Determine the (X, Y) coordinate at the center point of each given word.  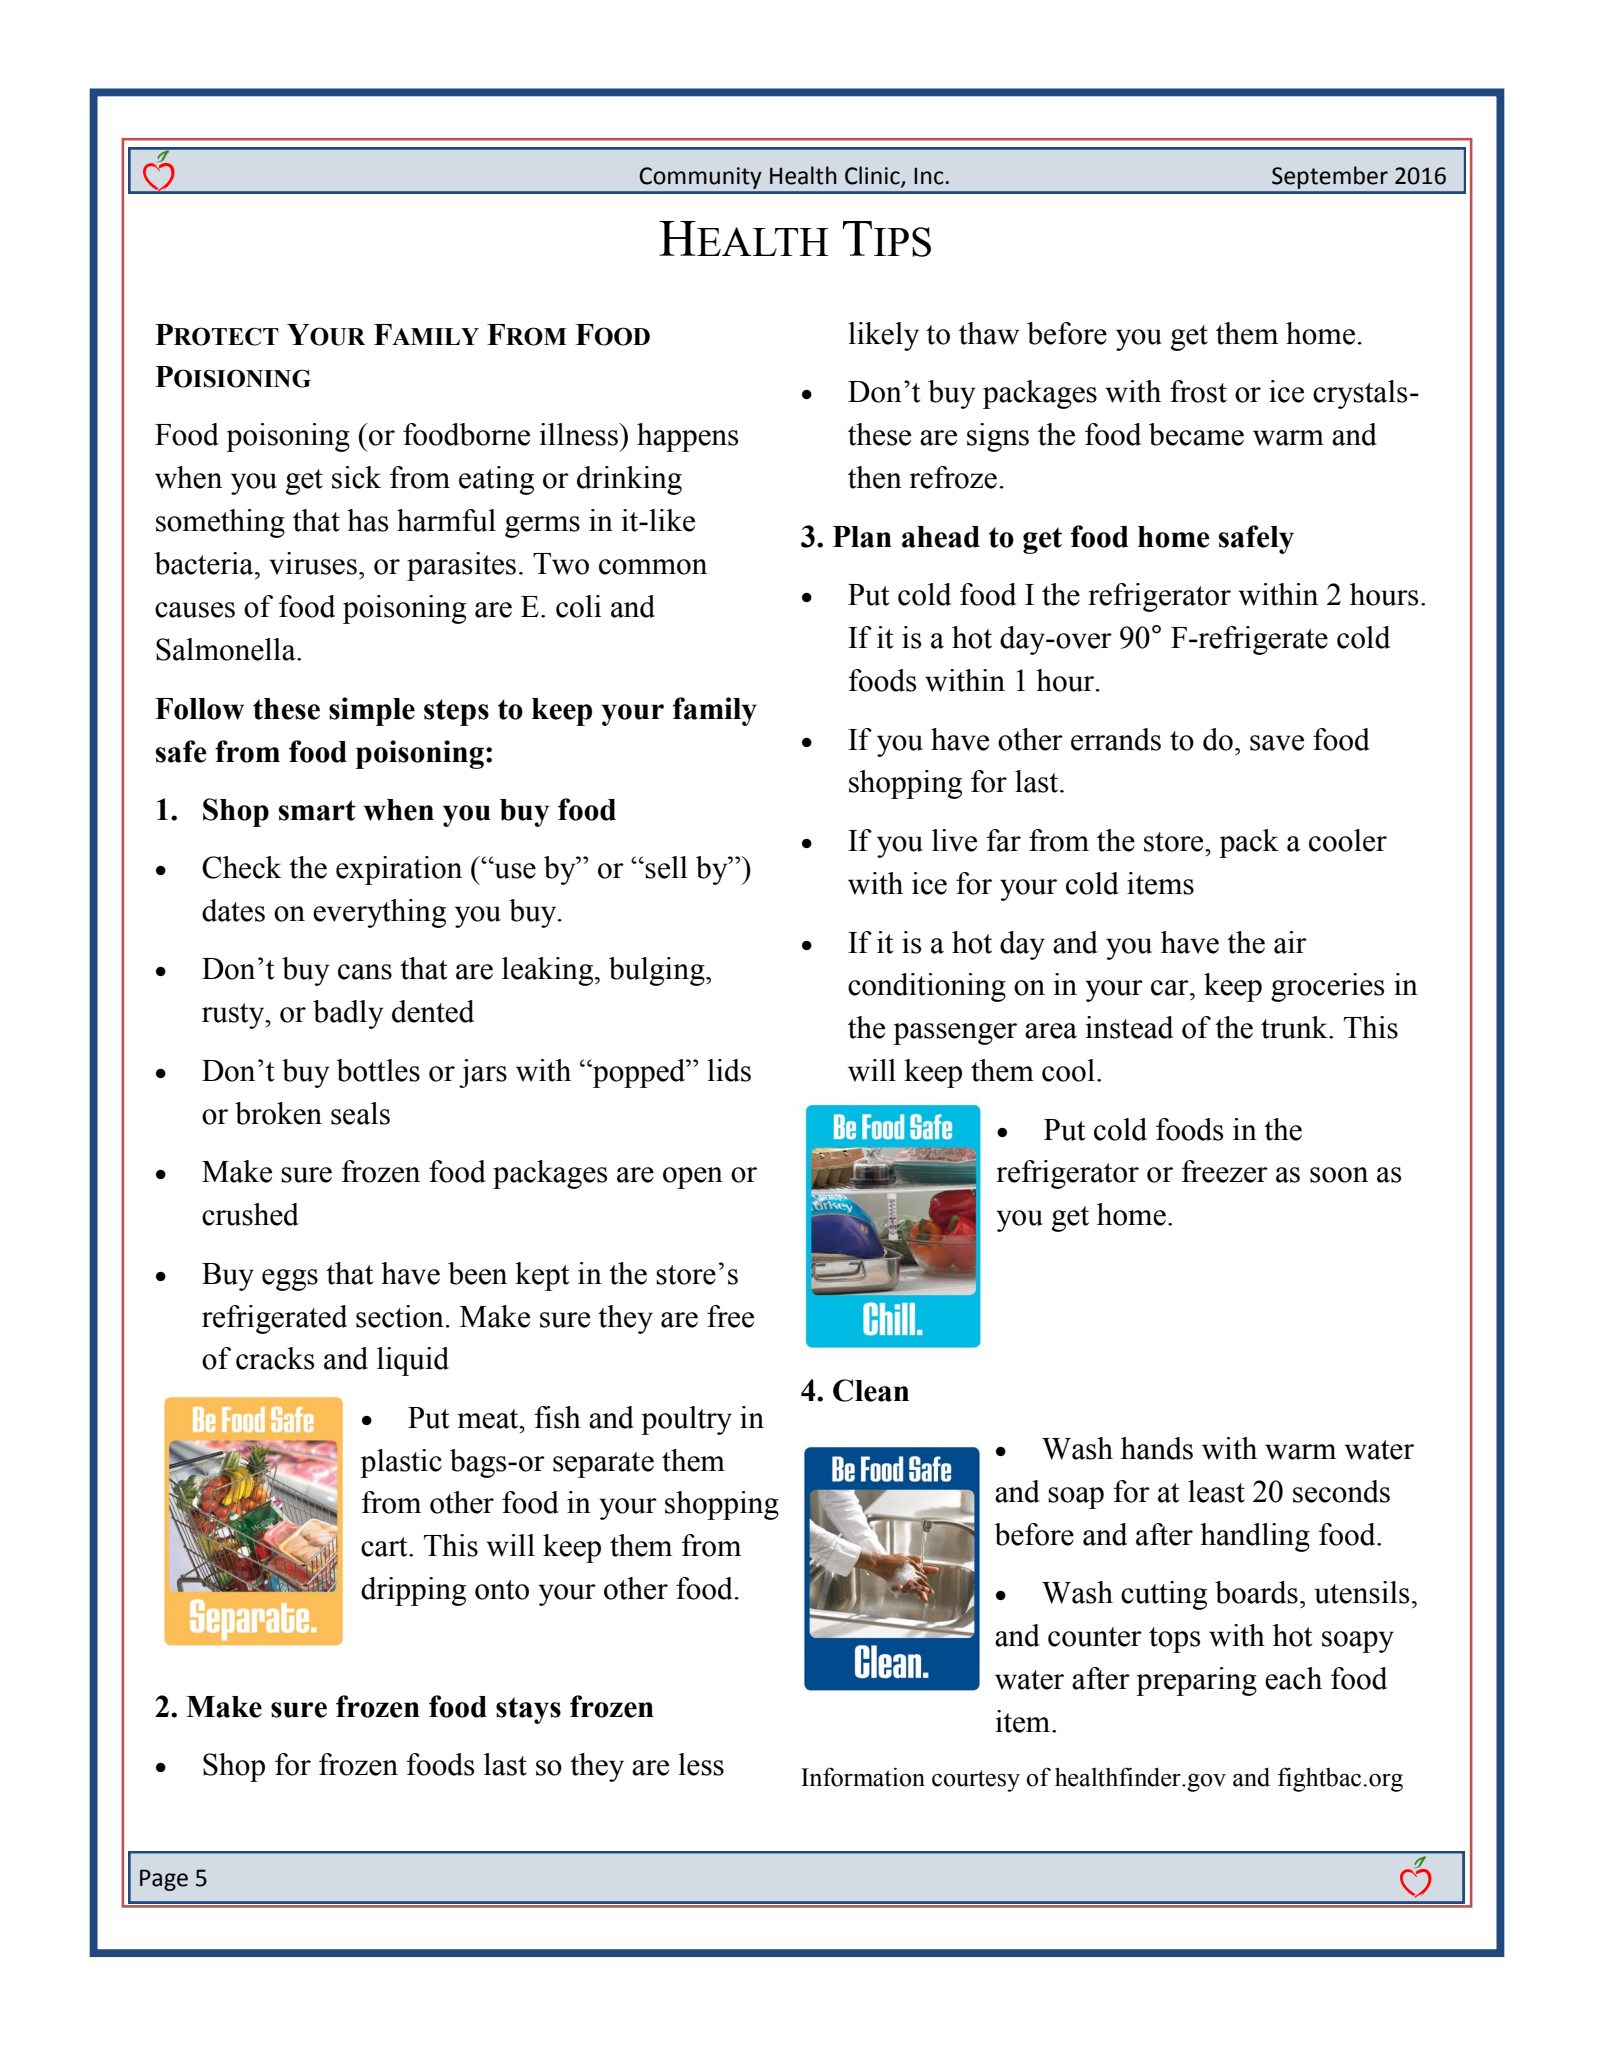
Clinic (873, 176)
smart (317, 810)
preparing (1196, 1681)
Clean (871, 1390)
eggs (290, 1280)
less (701, 1764)
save (1277, 743)
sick (356, 477)
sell (666, 867)
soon (1339, 1175)
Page (164, 1880)
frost (1198, 391)
